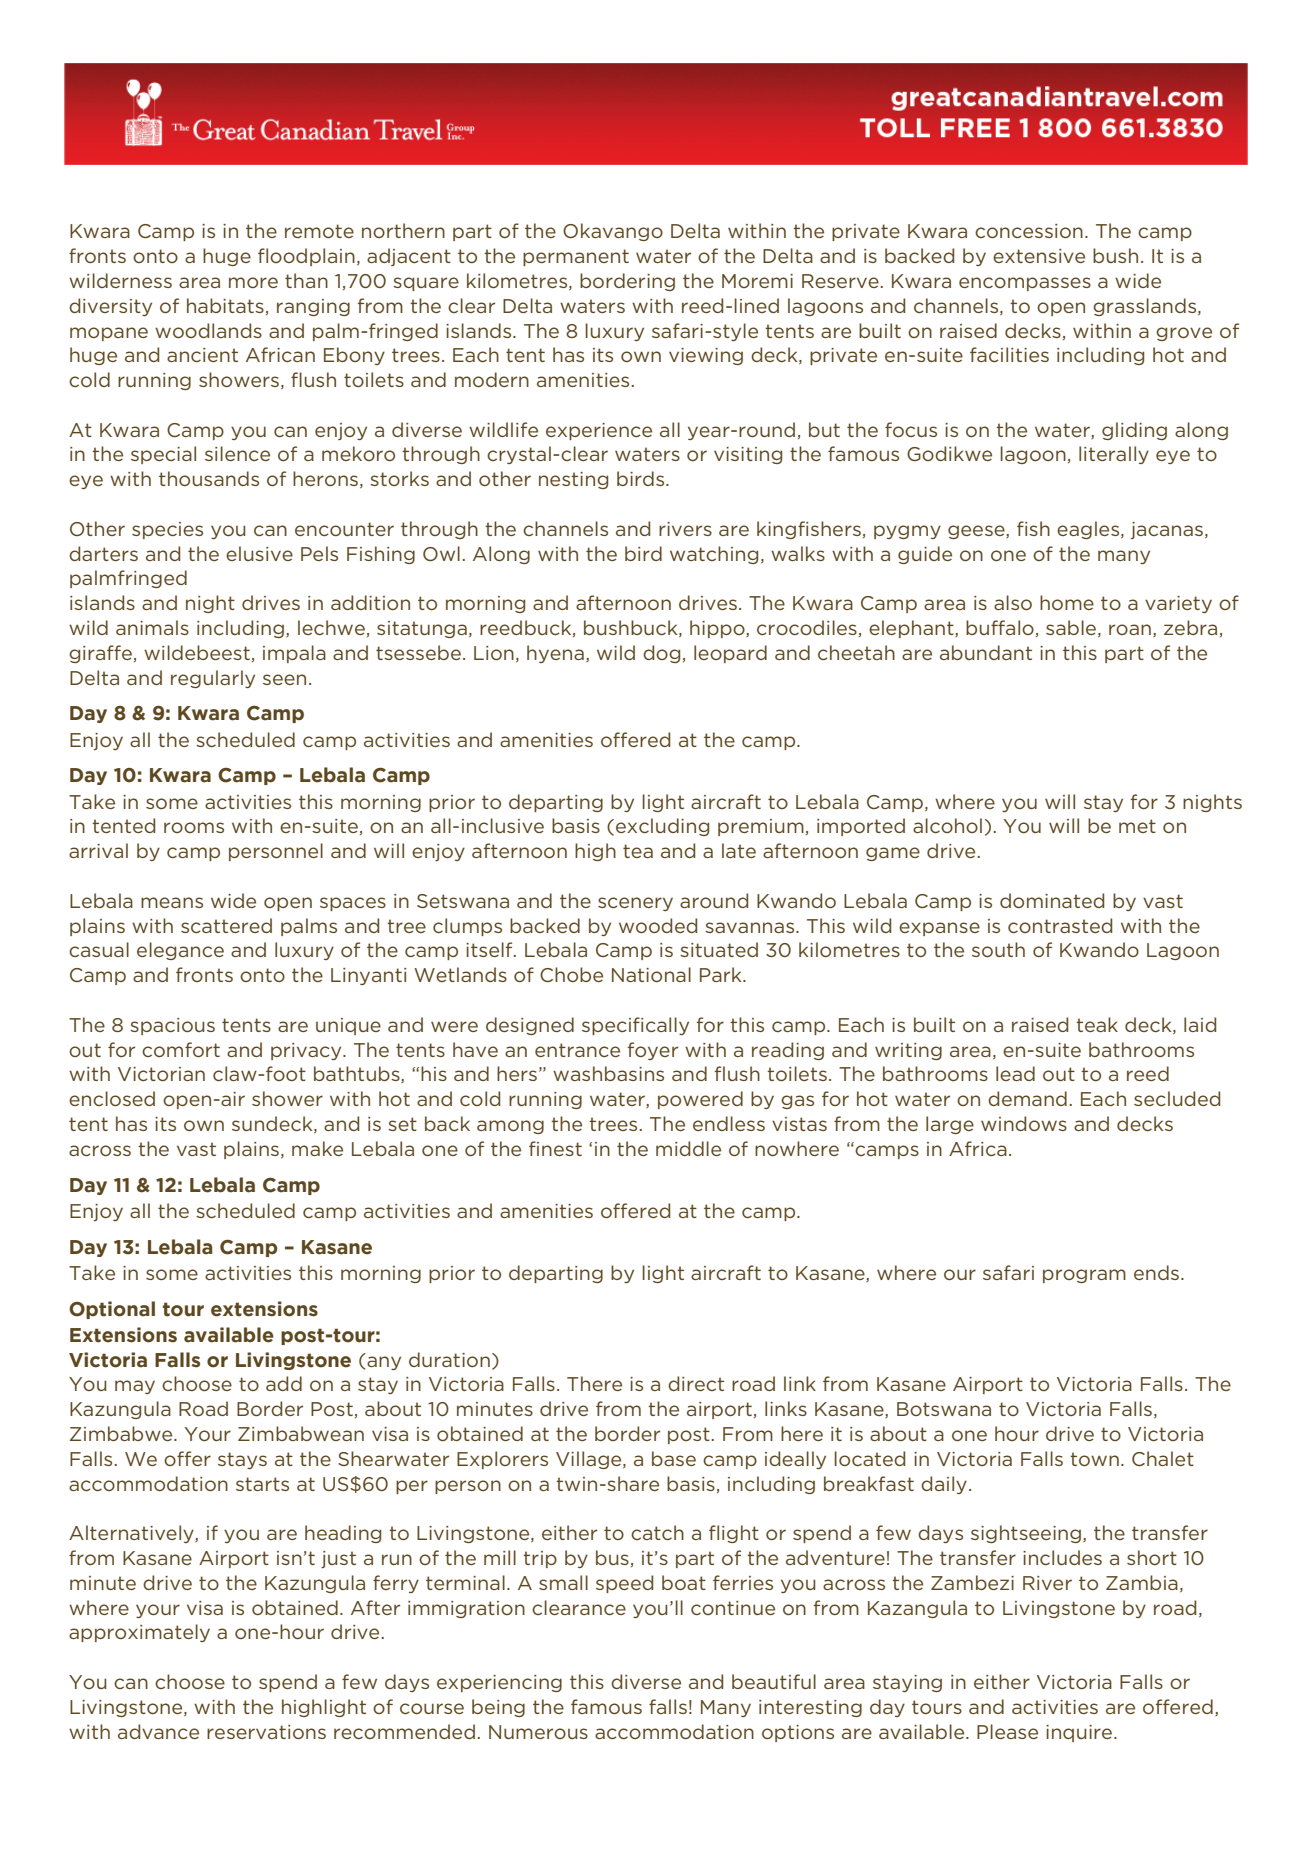  What do you see at coordinates (225, 305) in the screenshot?
I see `habitats` at bounding box center [225, 305].
